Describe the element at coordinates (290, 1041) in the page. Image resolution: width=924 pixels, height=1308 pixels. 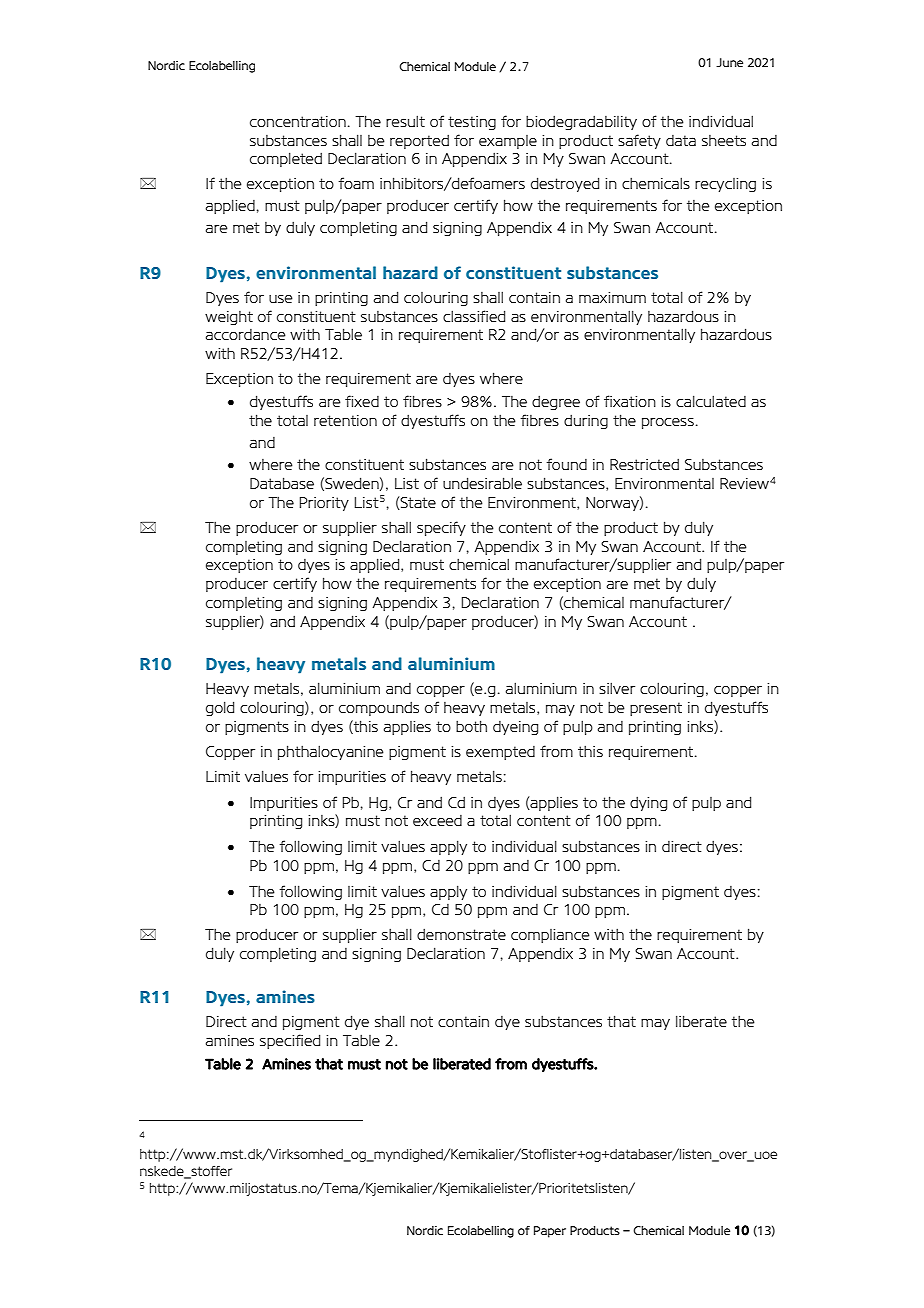
I see `specified` at that location.
